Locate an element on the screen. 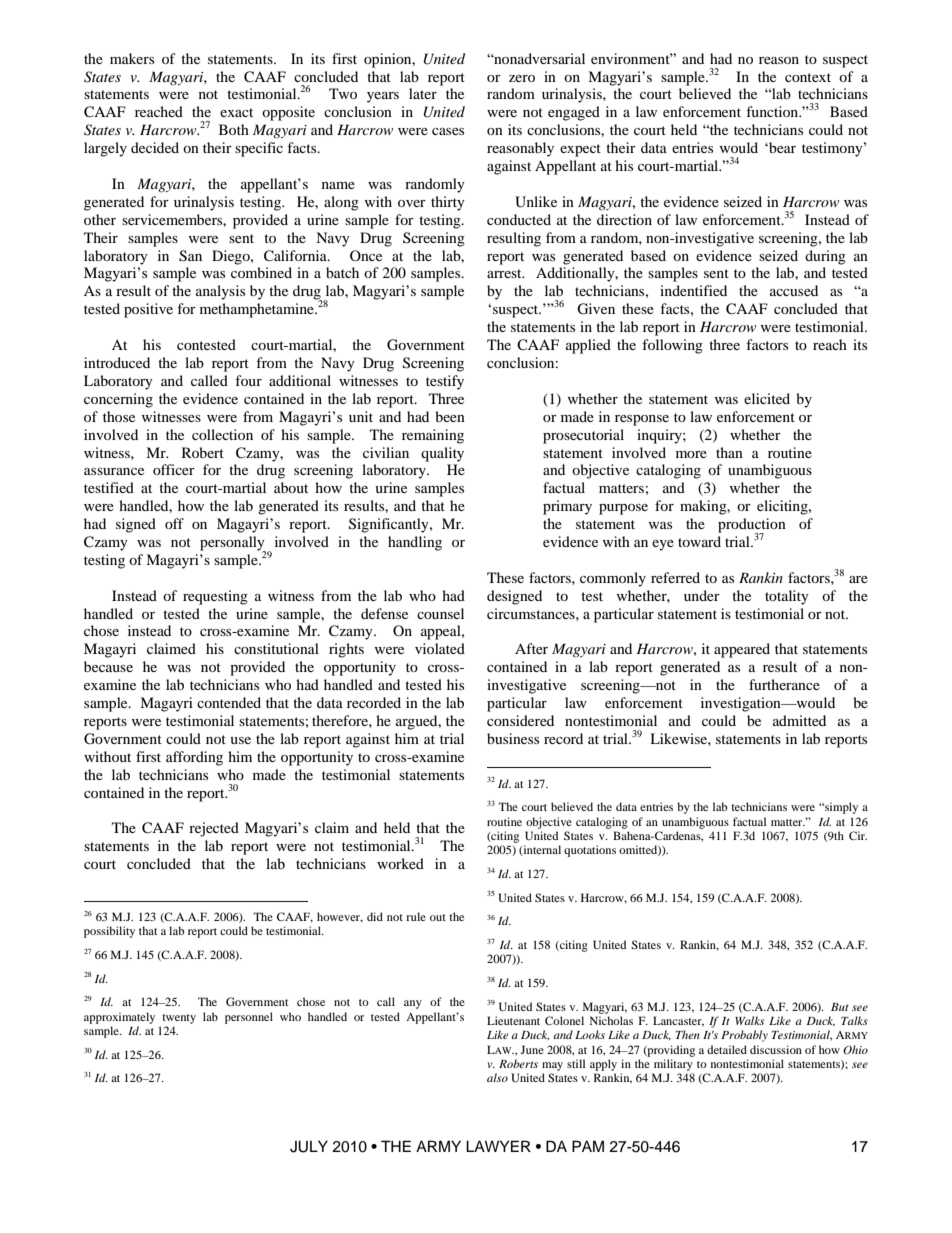  context is located at coordinates (808, 77).
